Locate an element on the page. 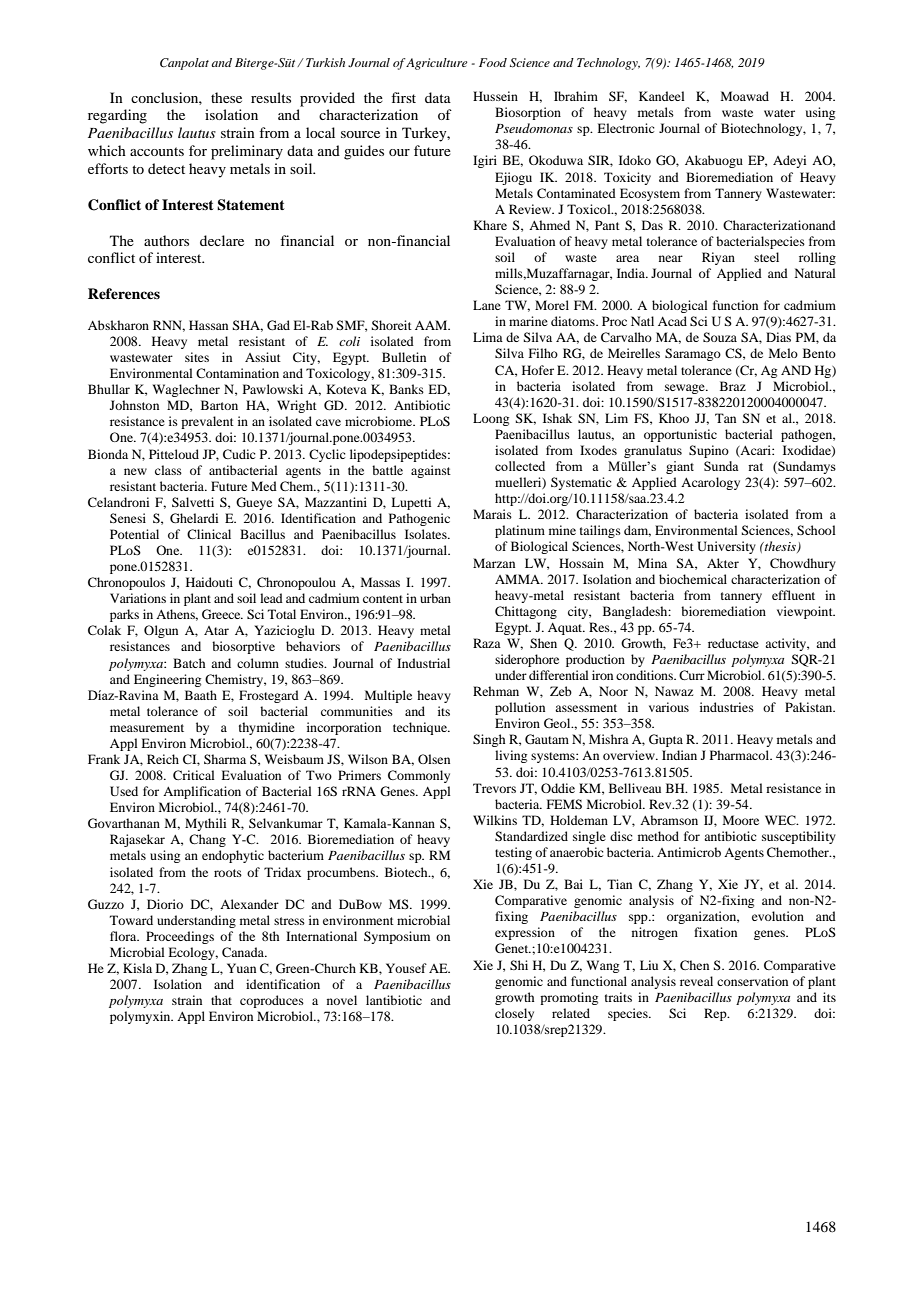  that is located at coordinates (221, 1000).
